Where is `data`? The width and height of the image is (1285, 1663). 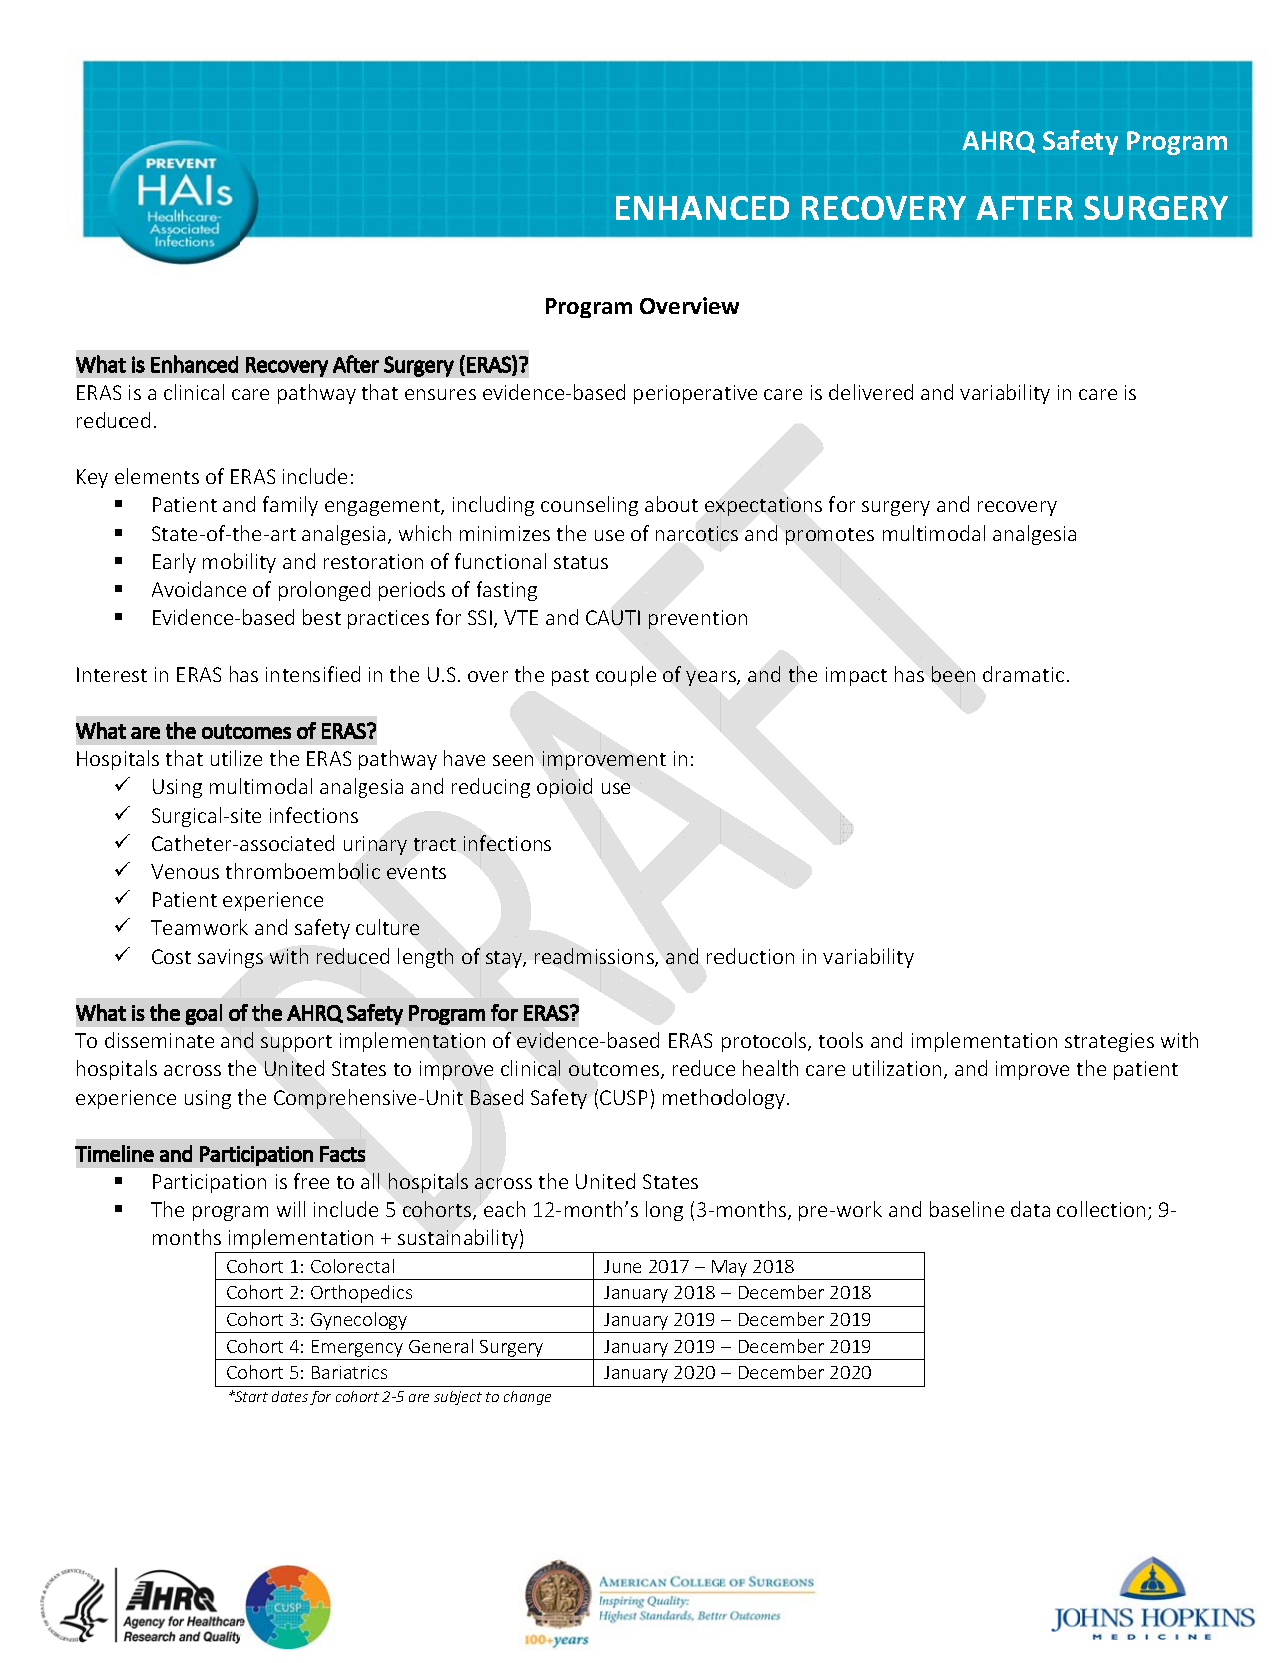 data is located at coordinates (1030, 1209).
